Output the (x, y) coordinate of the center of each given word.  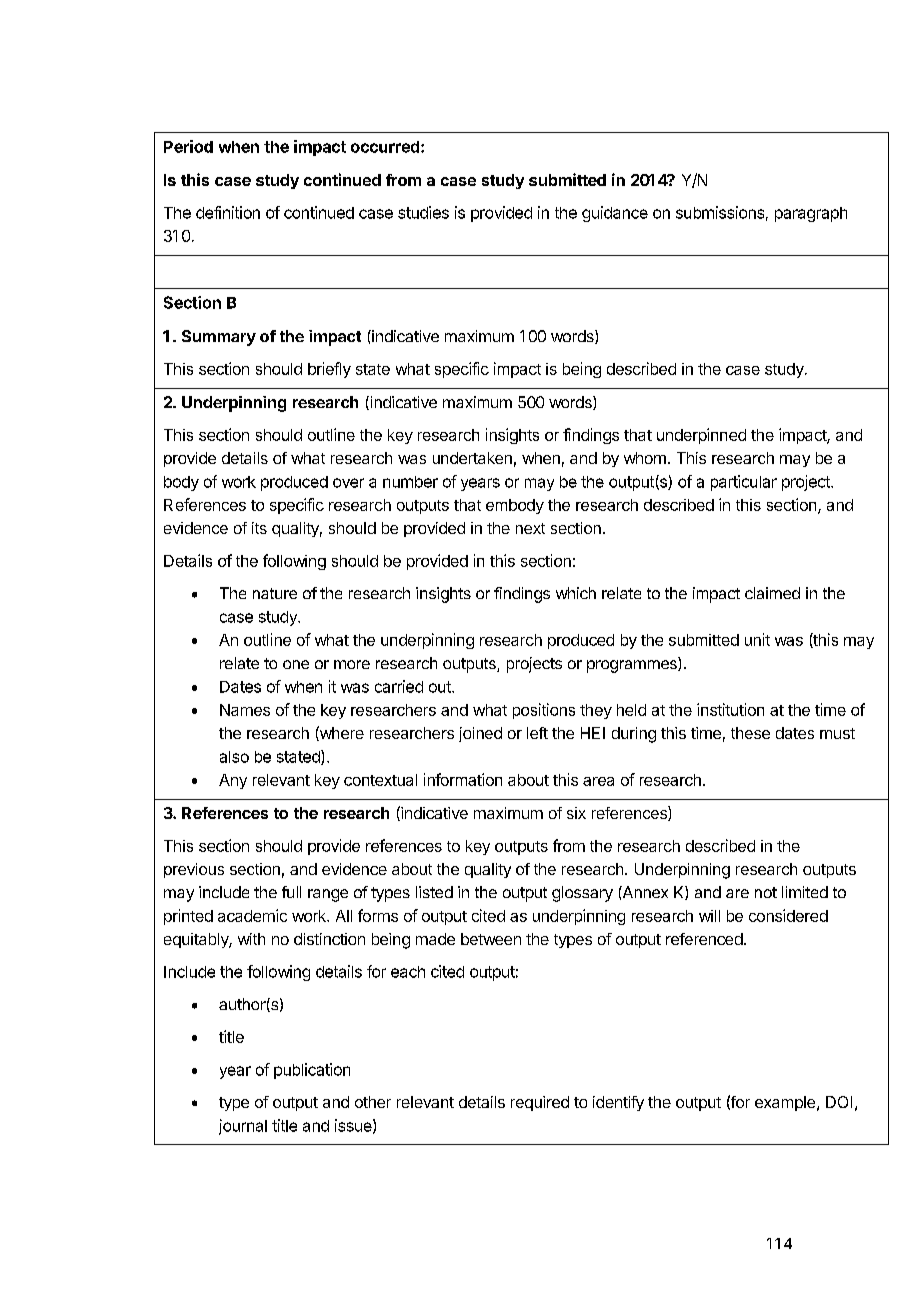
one (296, 664)
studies (423, 212)
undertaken (472, 458)
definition (228, 212)
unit (757, 639)
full (291, 892)
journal (243, 1127)
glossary (582, 894)
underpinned (701, 436)
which (576, 593)
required (540, 1103)
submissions (720, 212)
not (766, 892)
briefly (329, 370)
